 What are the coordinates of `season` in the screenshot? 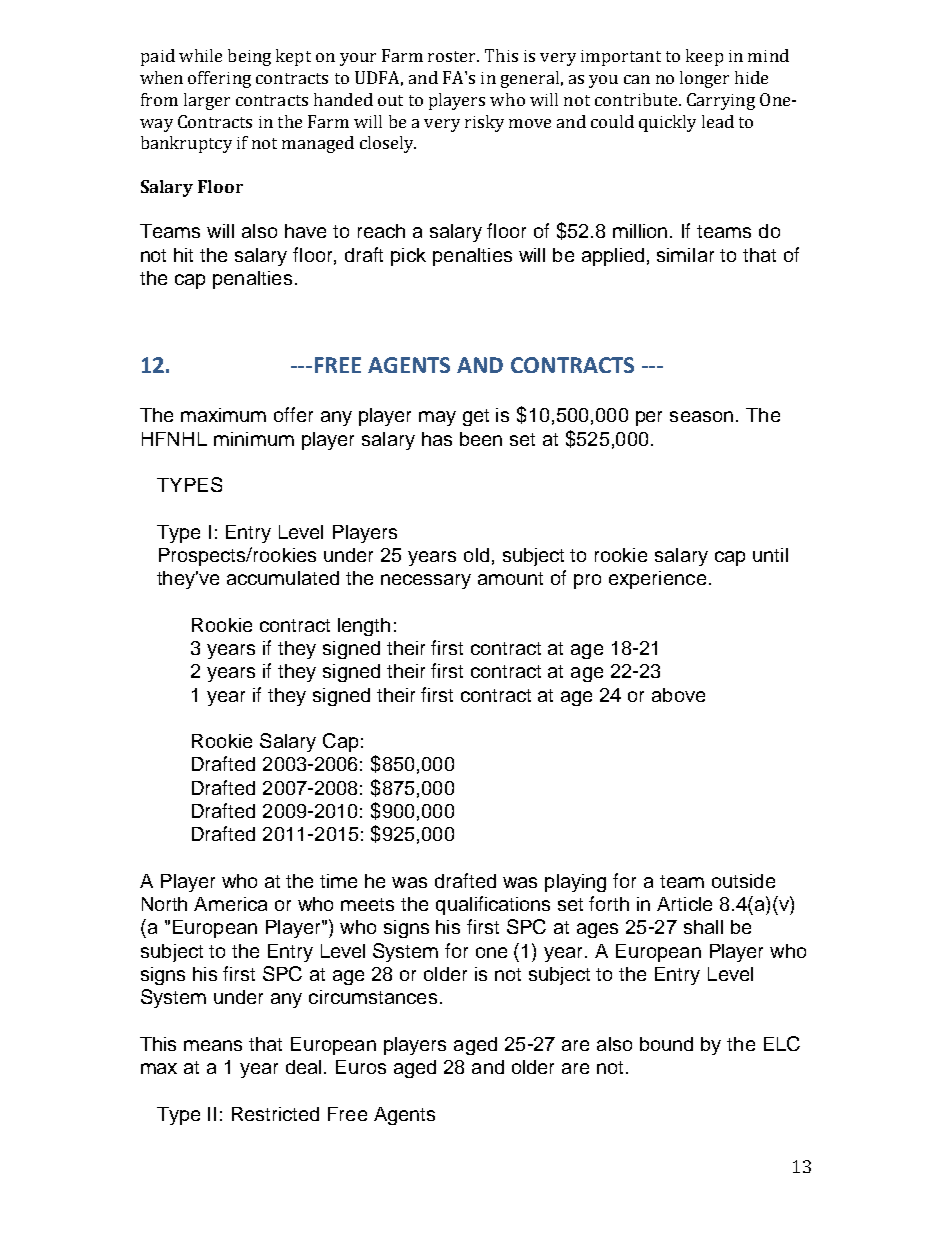 It's located at (701, 416).
